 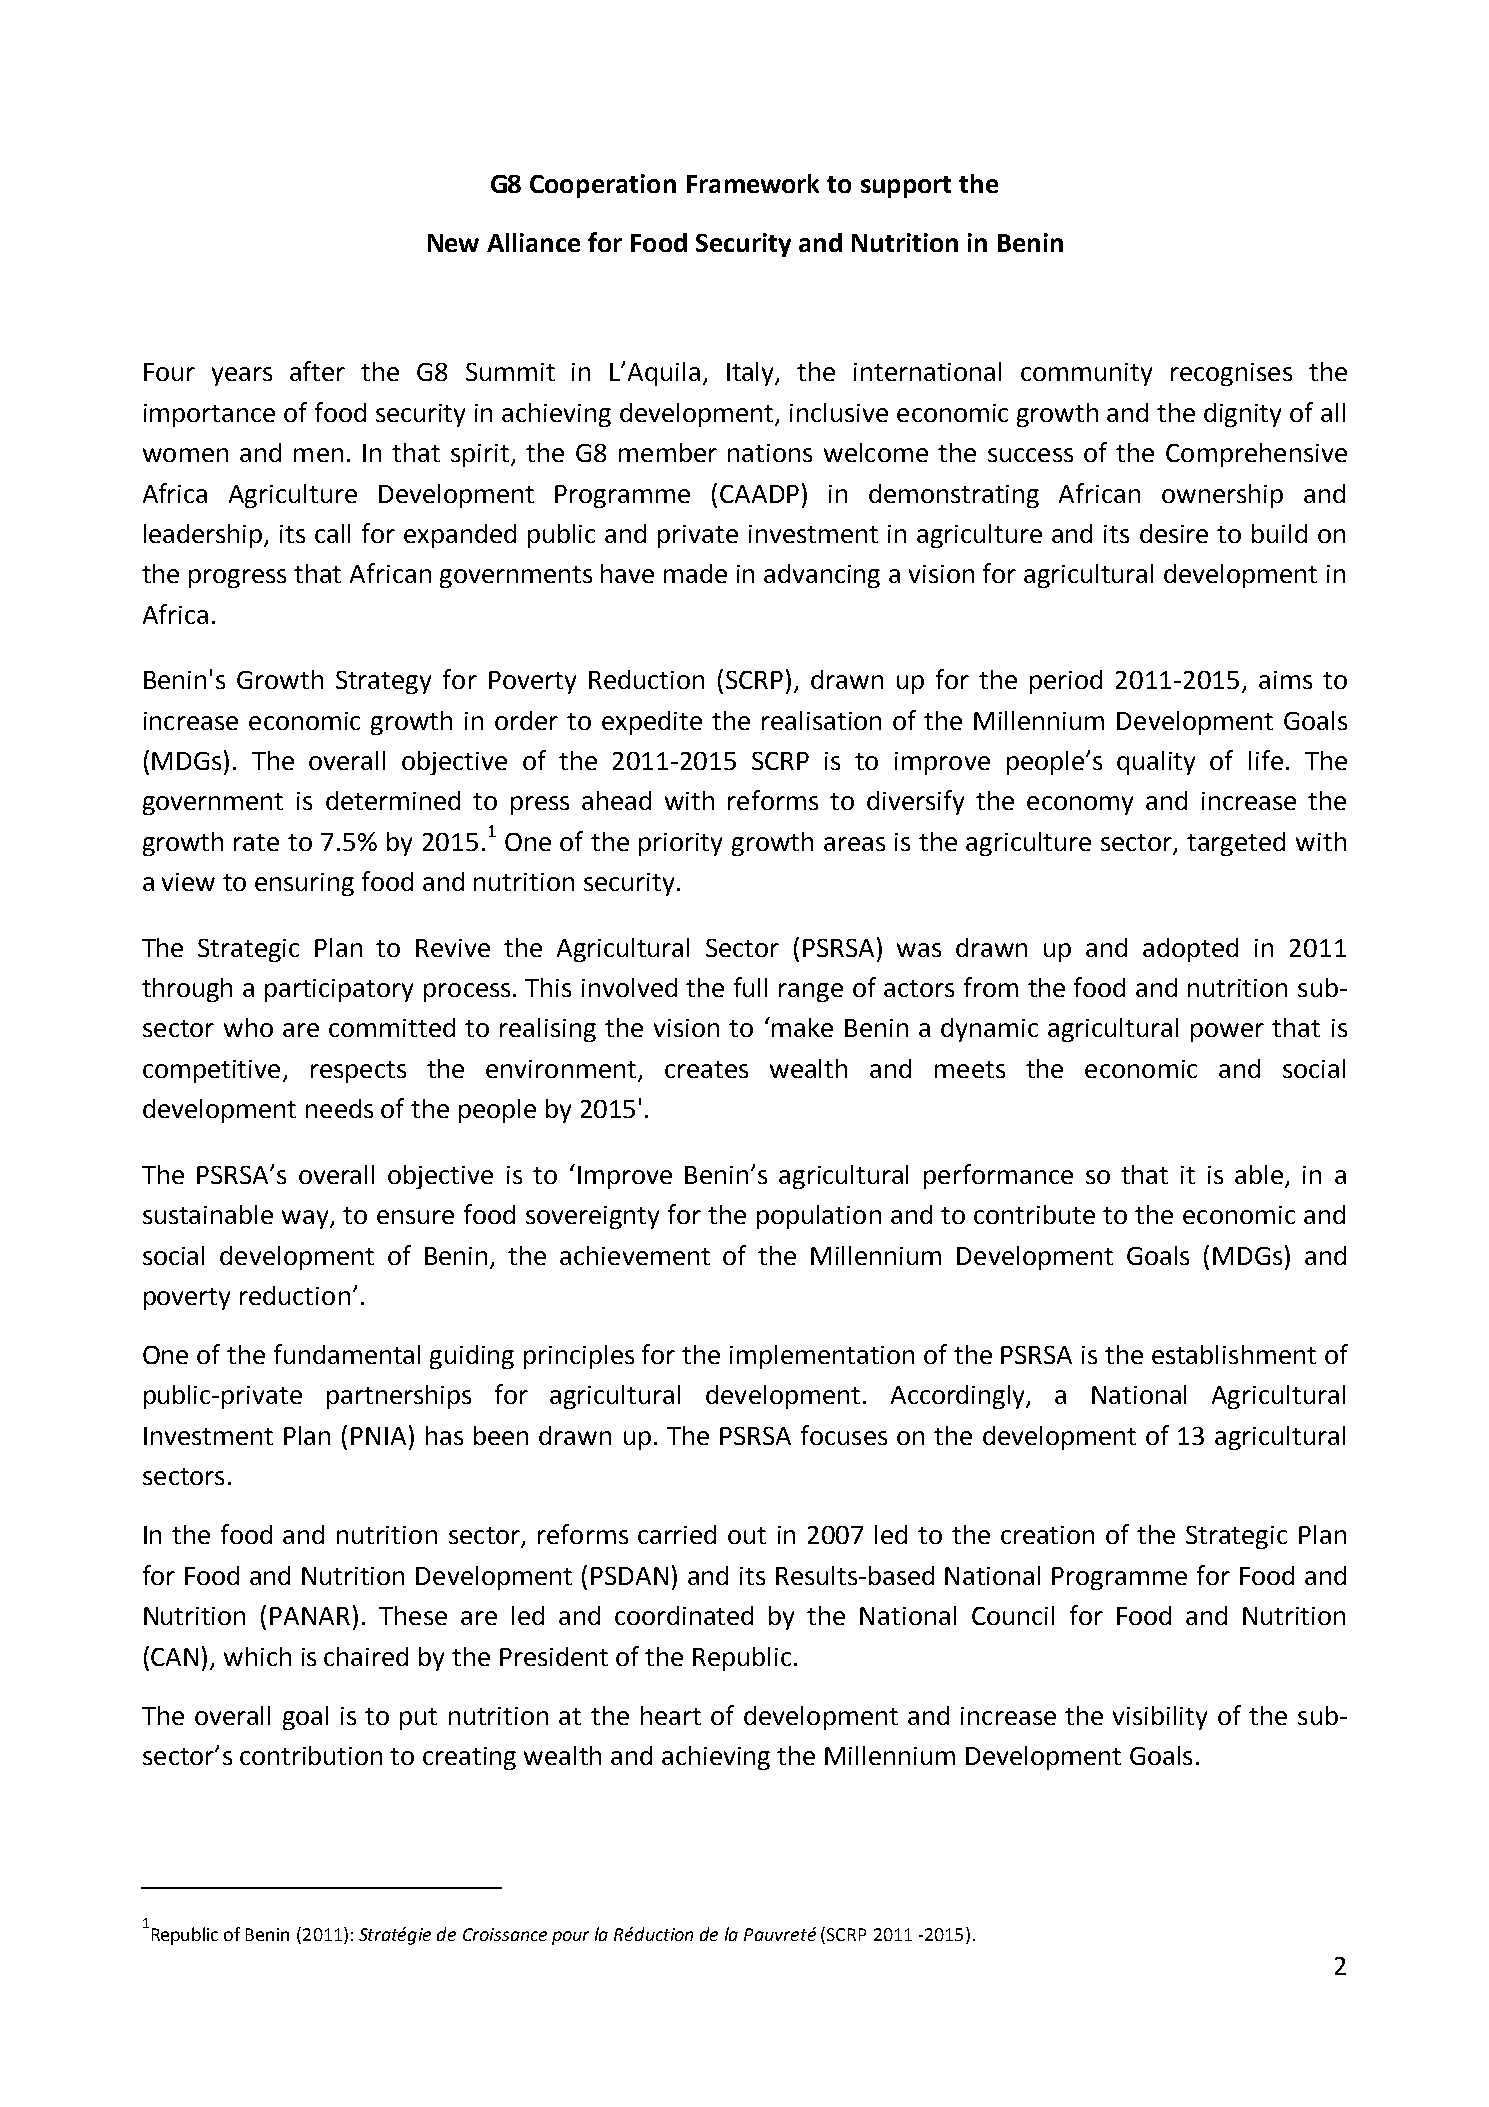 What do you see at coordinates (1160, 1718) in the document?
I see `visibility` at bounding box center [1160, 1718].
